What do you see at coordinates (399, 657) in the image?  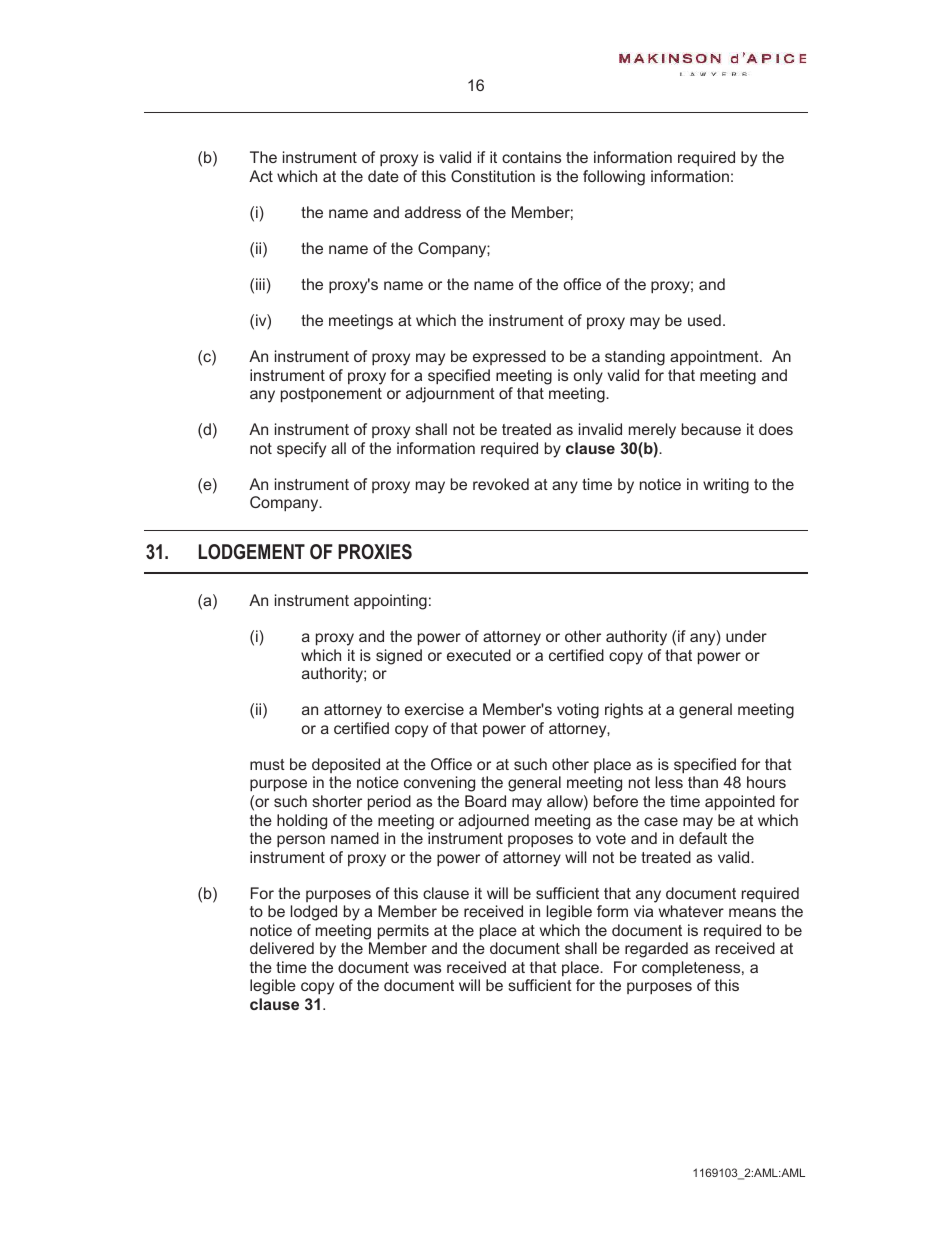 I see `signed` at bounding box center [399, 657].
